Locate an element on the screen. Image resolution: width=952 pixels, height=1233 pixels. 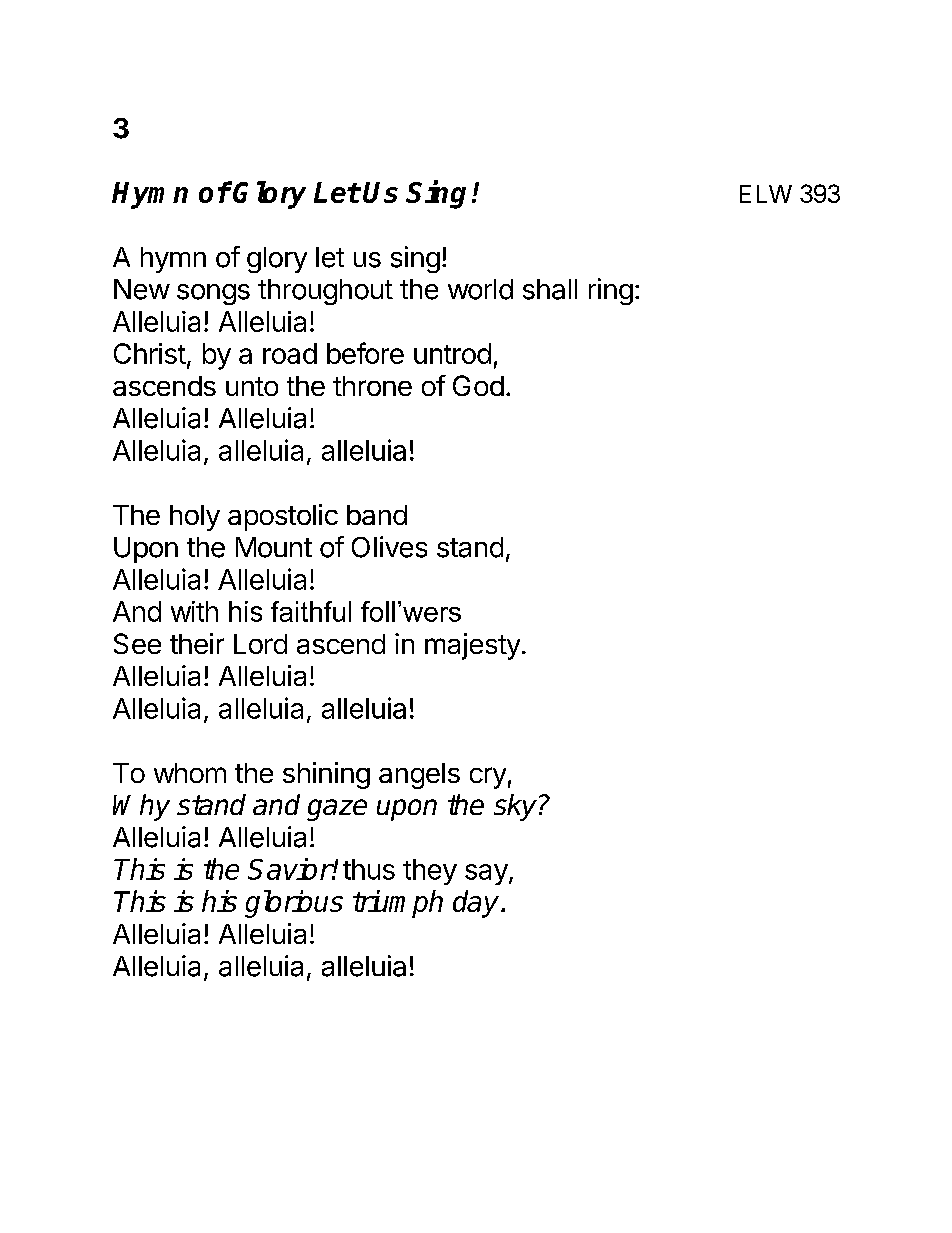
with is located at coordinates (194, 611).
